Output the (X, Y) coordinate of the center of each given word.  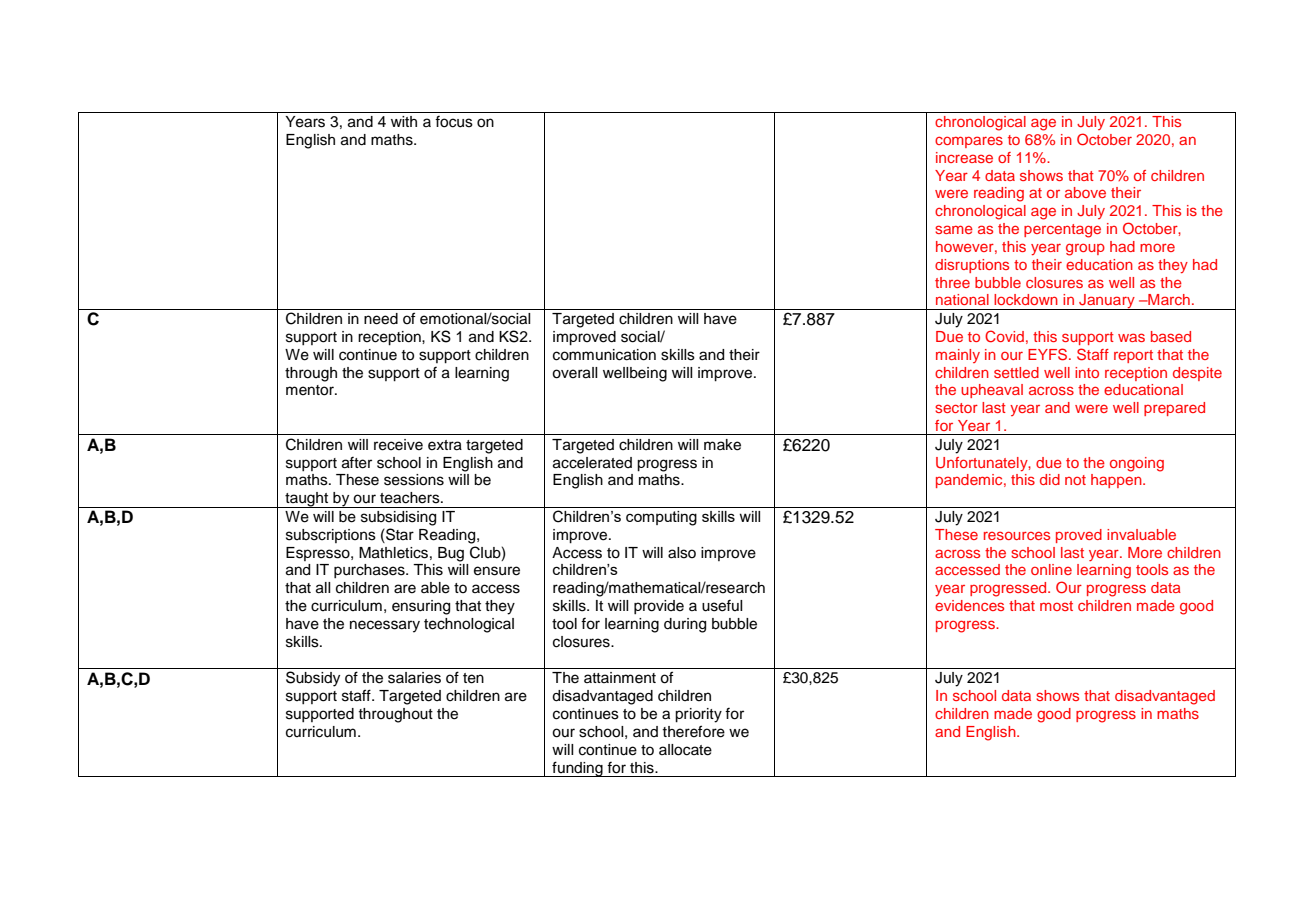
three (952, 282)
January (1107, 302)
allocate (685, 750)
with (404, 121)
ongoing (1137, 464)
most (1056, 606)
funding (577, 769)
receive (398, 445)
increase (964, 157)
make (722, 445)
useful (722, 606)
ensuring (421, 607)
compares (969, 142)
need (381, 319)
